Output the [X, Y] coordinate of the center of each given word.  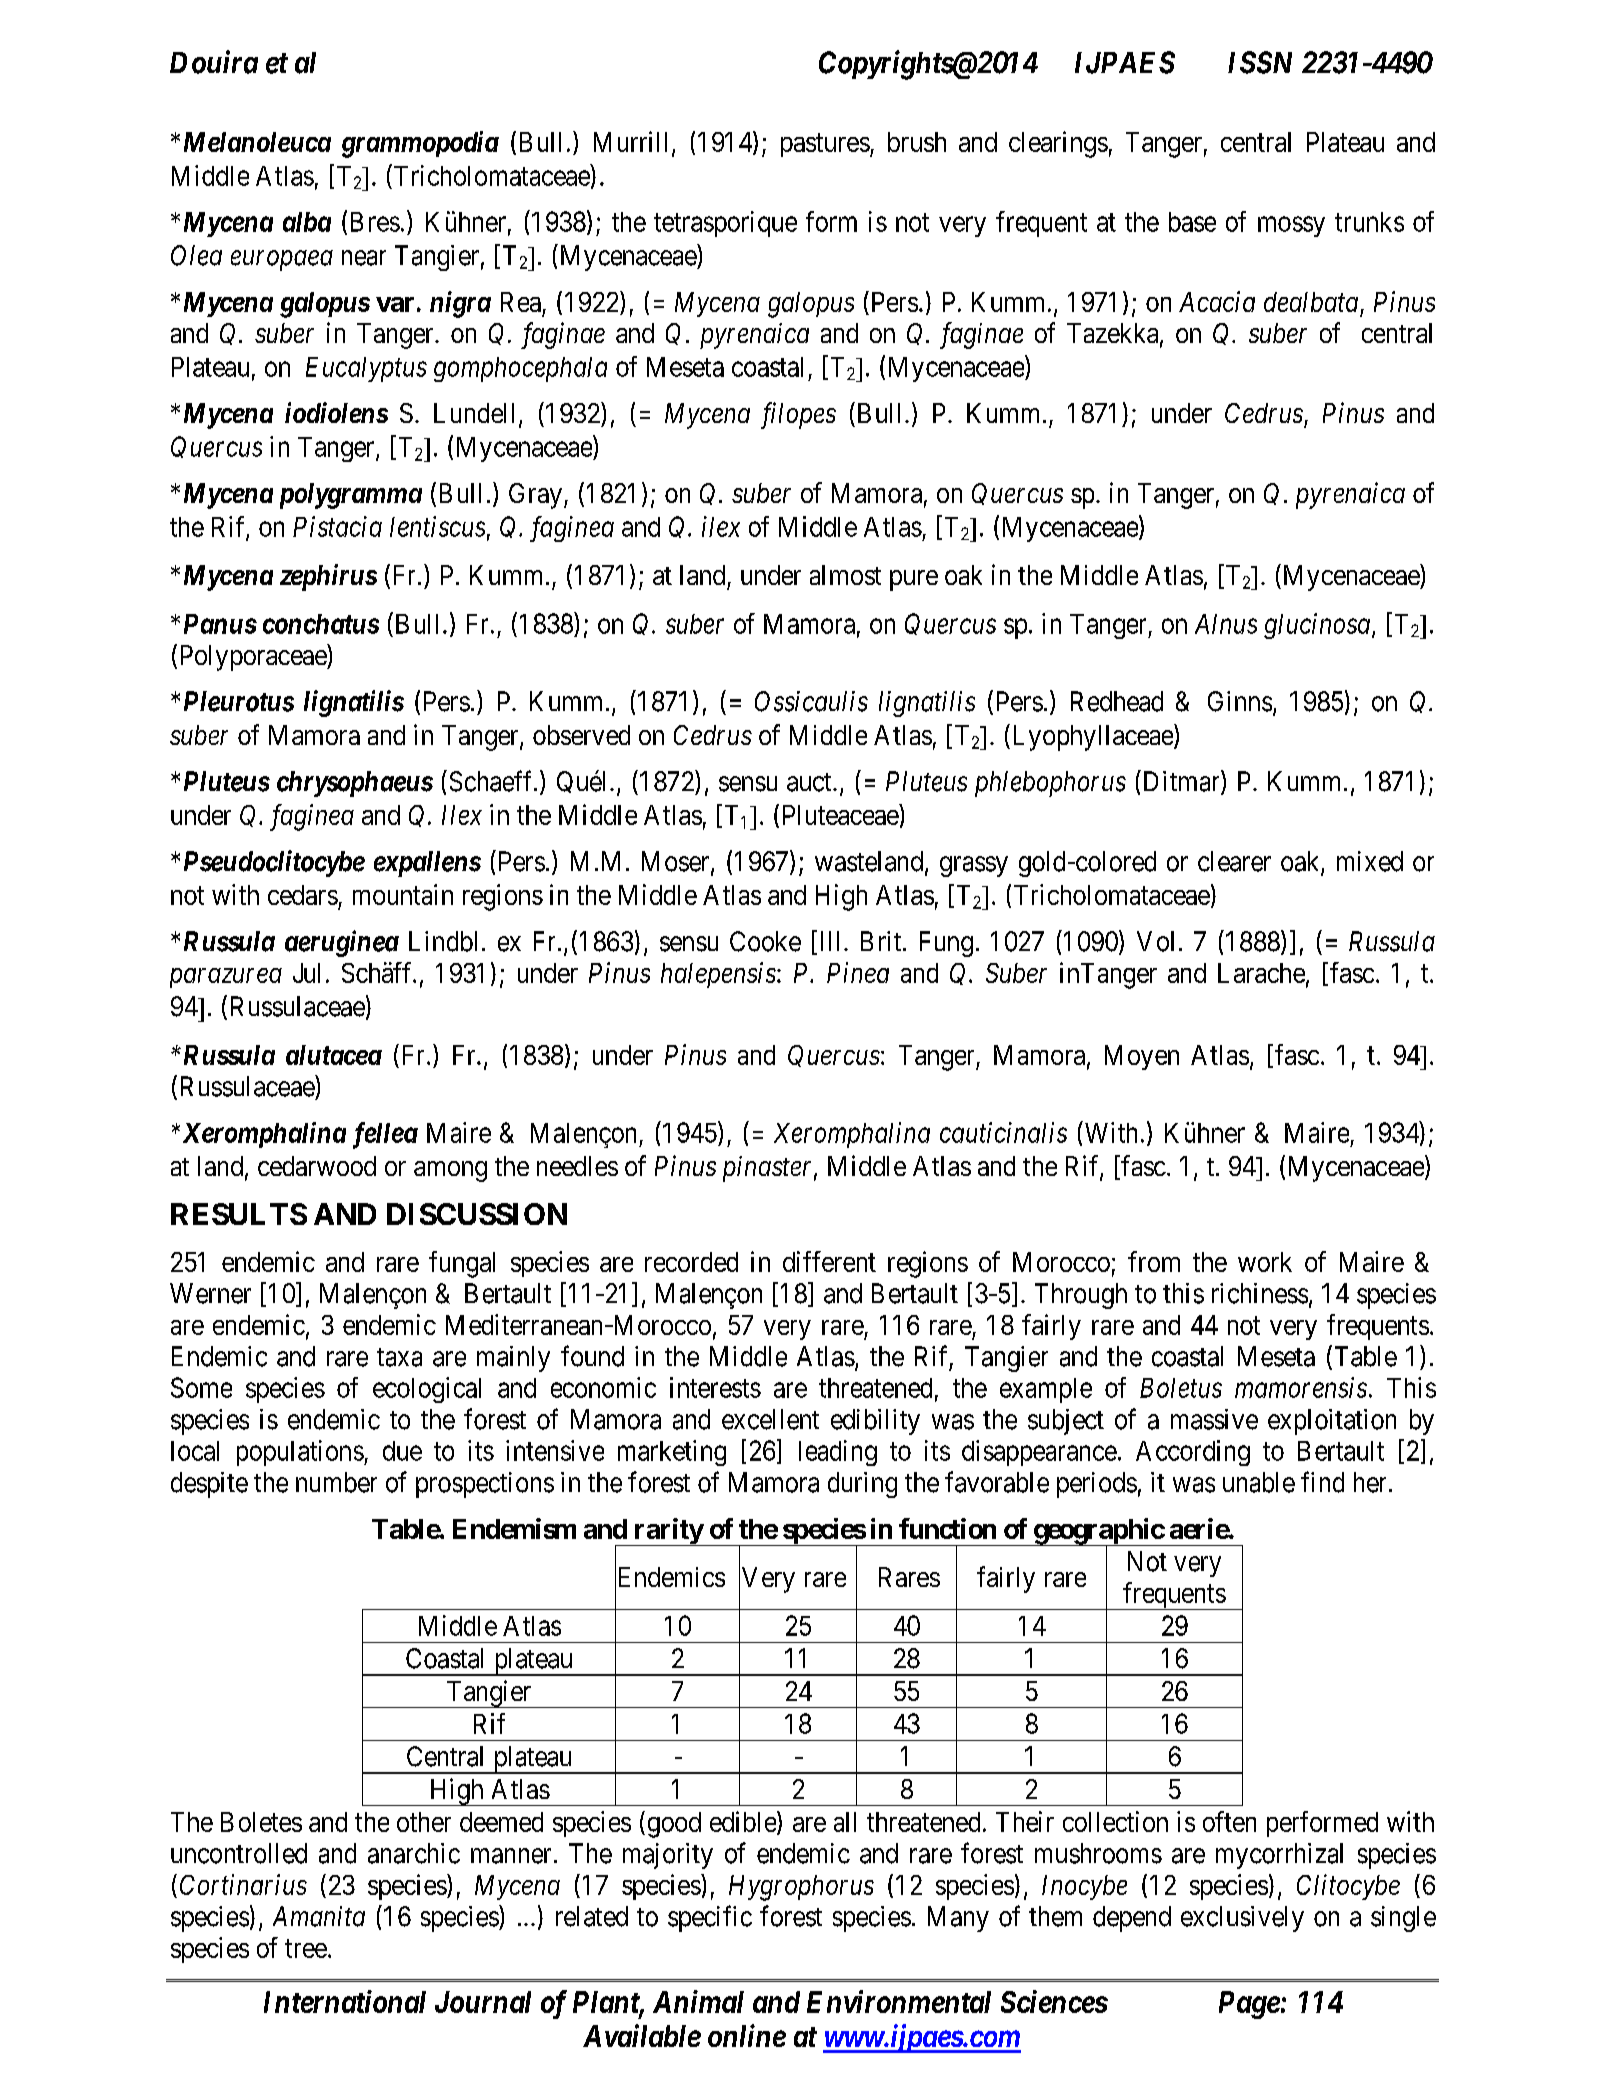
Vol [1155, 941]
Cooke [765, 941]
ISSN [1260, 62]
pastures [825, 145]
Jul [306, 973]
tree [306, 1948]
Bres [375, 222]
